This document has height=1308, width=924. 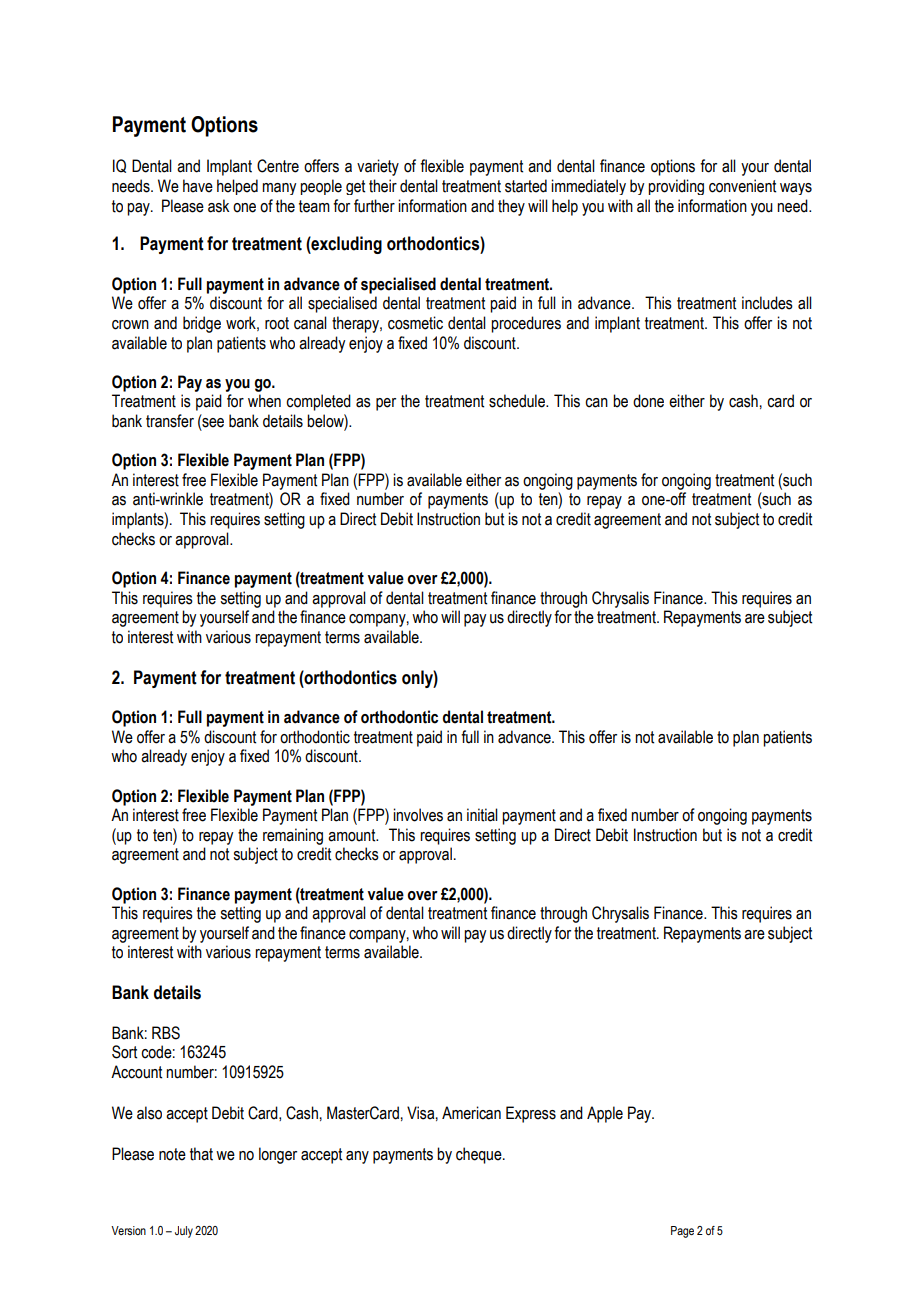 I want to click on they, so click(x=511, y=207).
